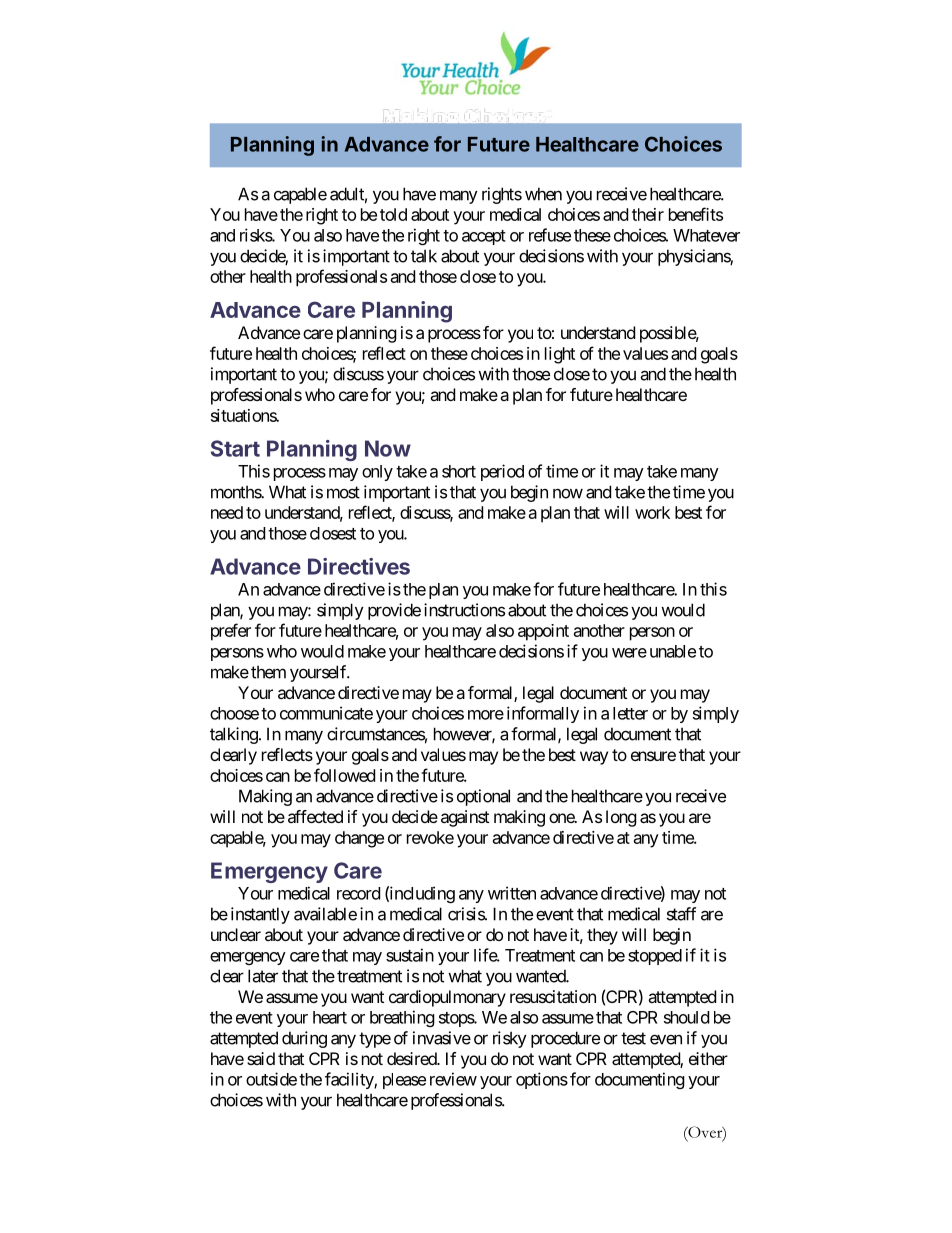  I want to click on told, so click(393, 214).
